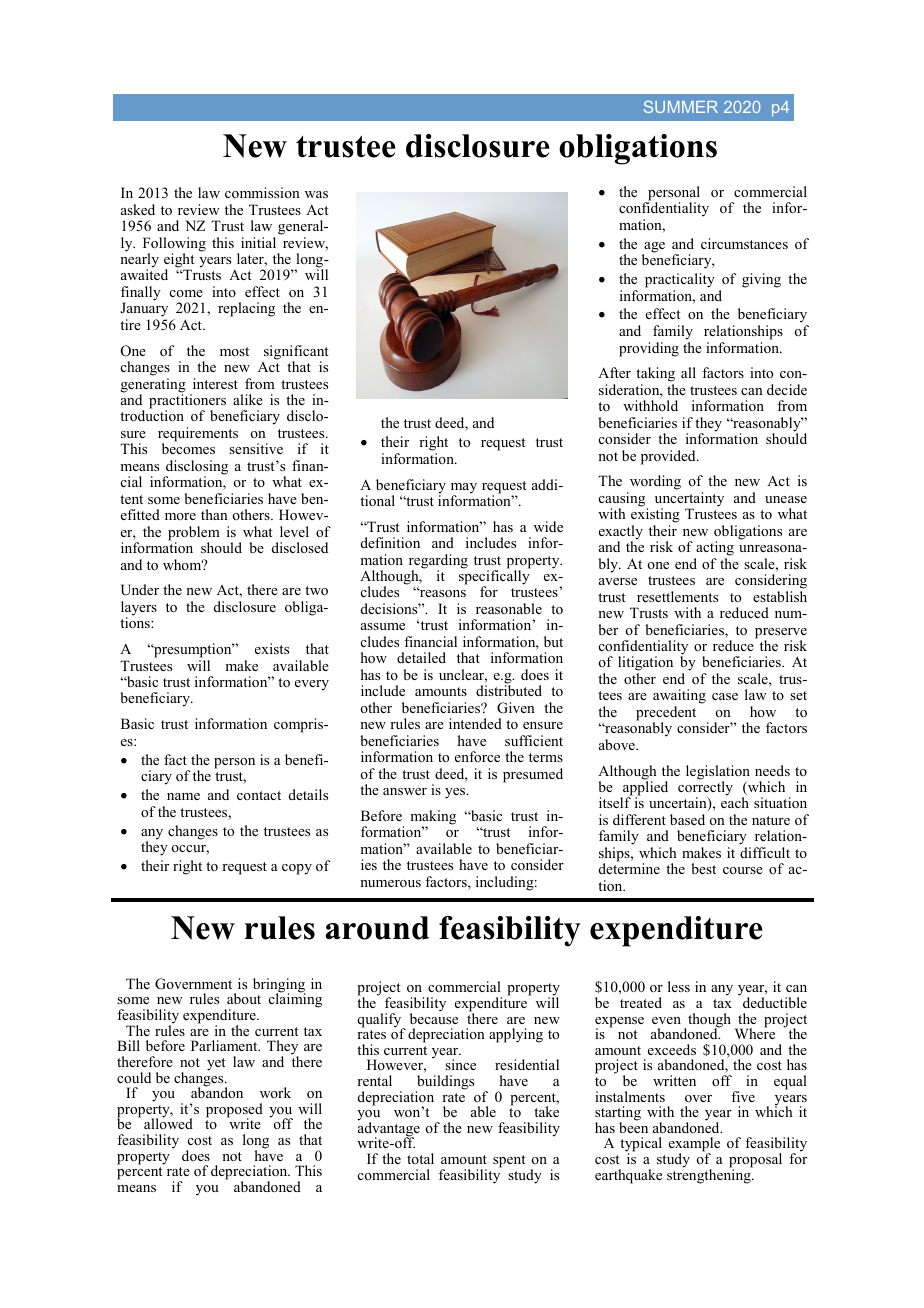 Image resolution: width=924 pixels, height=1308 pixels. What do you see at coordinates (715, 548) in the screenshot?
I see `acting` at bounding box center [715, 548].
